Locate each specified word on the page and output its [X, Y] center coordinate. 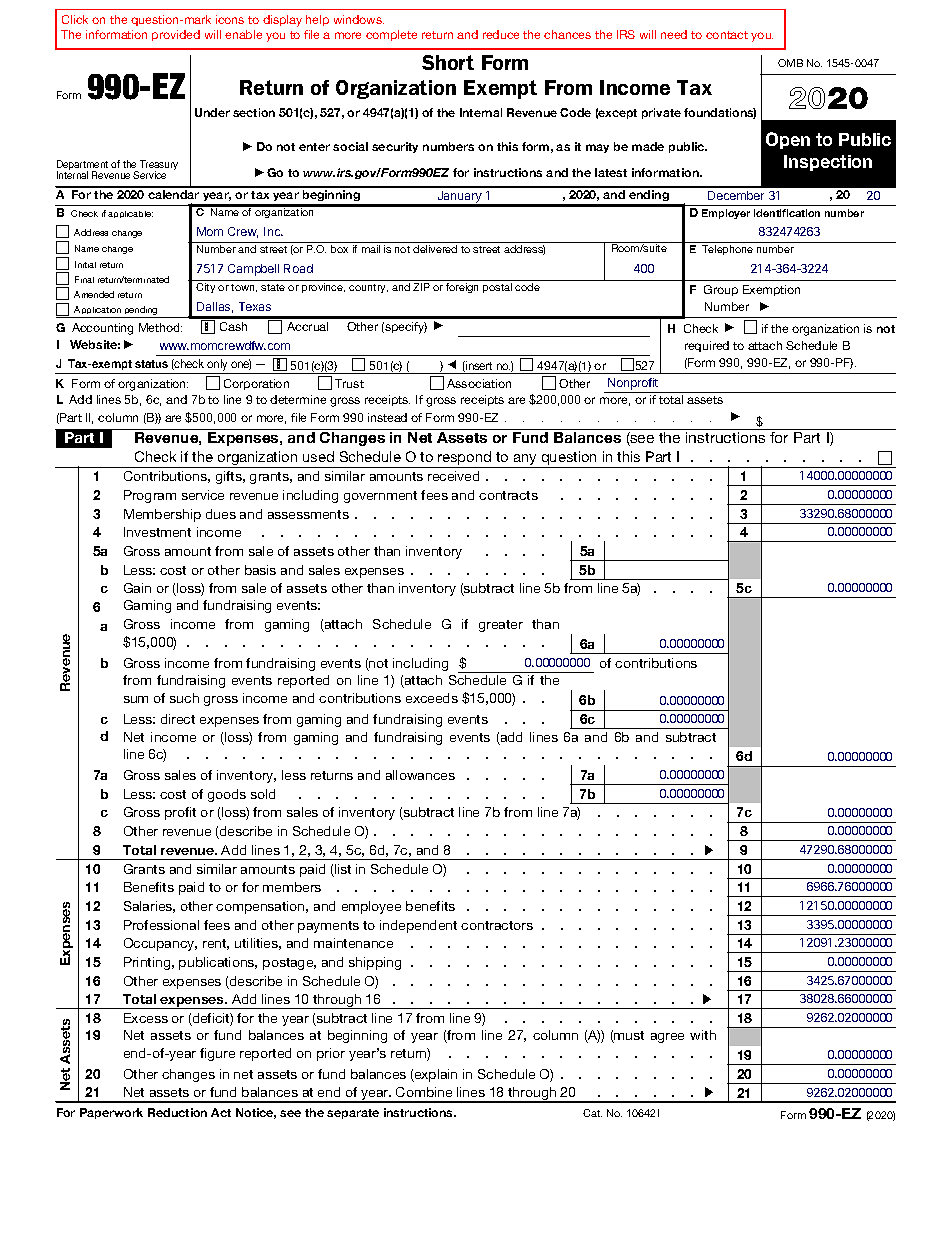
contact [727, 35]
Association [479, 383]
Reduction [177, 1112]
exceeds [432, 698]
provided [176, 35]
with [703, 1035]
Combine [424, 1092]
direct [178, 719]
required [707, 346]
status [151, 364]
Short [448, 62]
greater [501, 626]
